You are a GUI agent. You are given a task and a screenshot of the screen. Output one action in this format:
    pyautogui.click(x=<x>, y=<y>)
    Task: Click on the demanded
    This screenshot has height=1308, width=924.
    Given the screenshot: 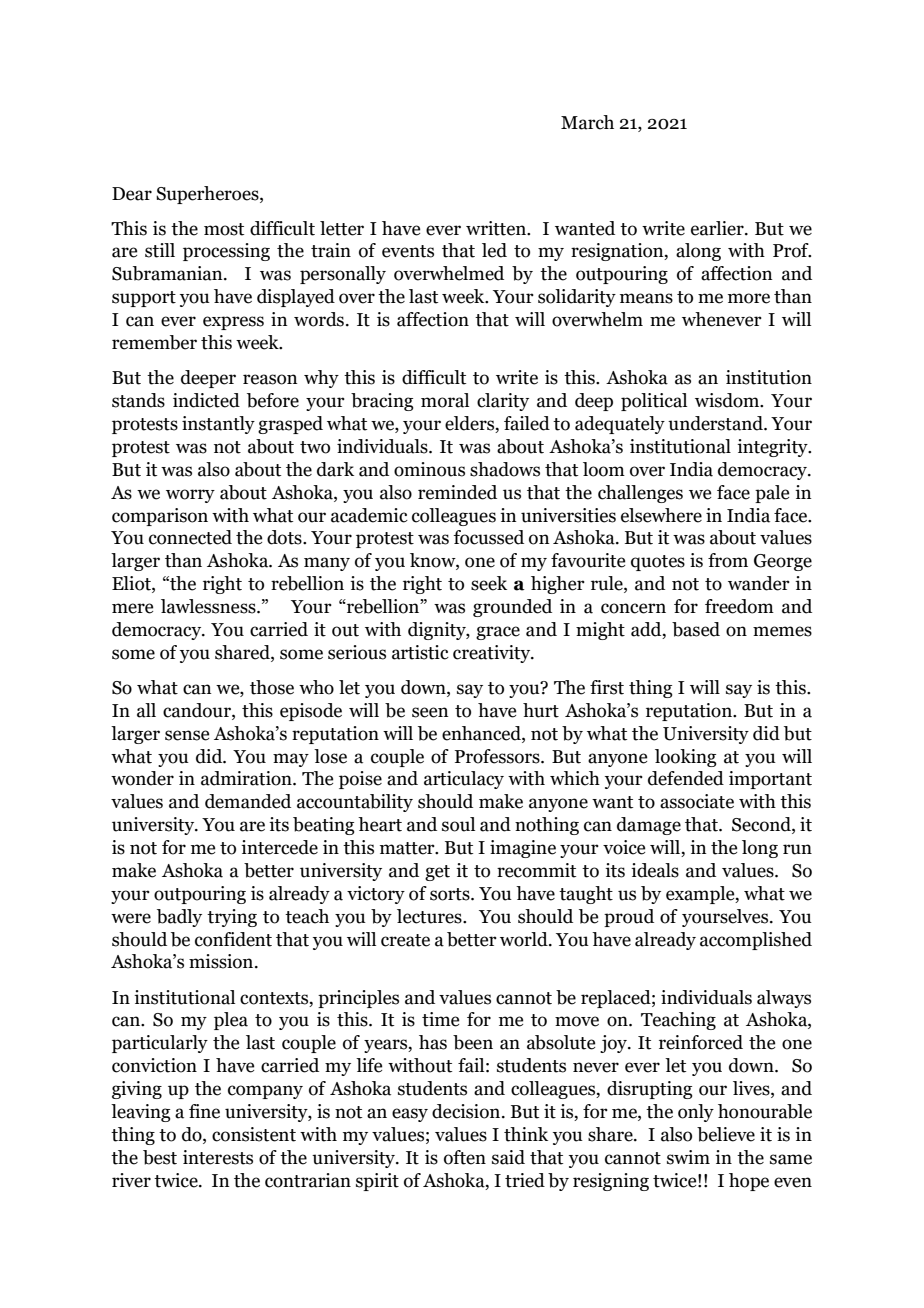 What is the action you would take?
    pyautogui.click(x=248, y=801)
